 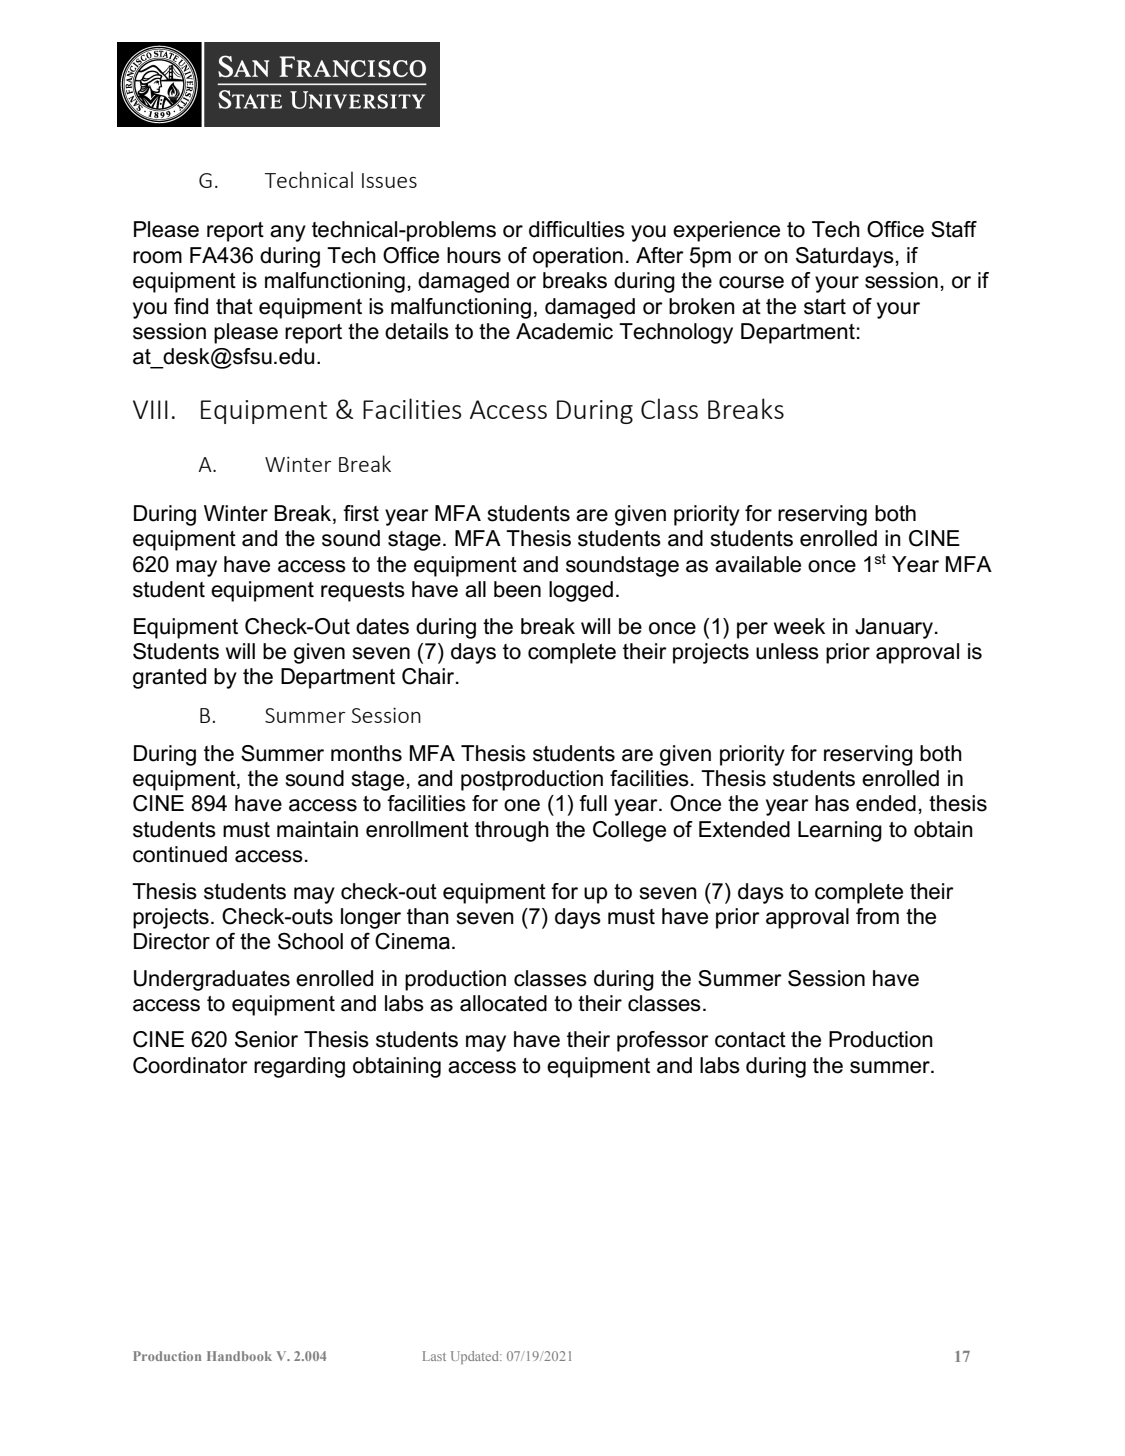 I want to click on Handbook, so click(x=239, y=1356).
